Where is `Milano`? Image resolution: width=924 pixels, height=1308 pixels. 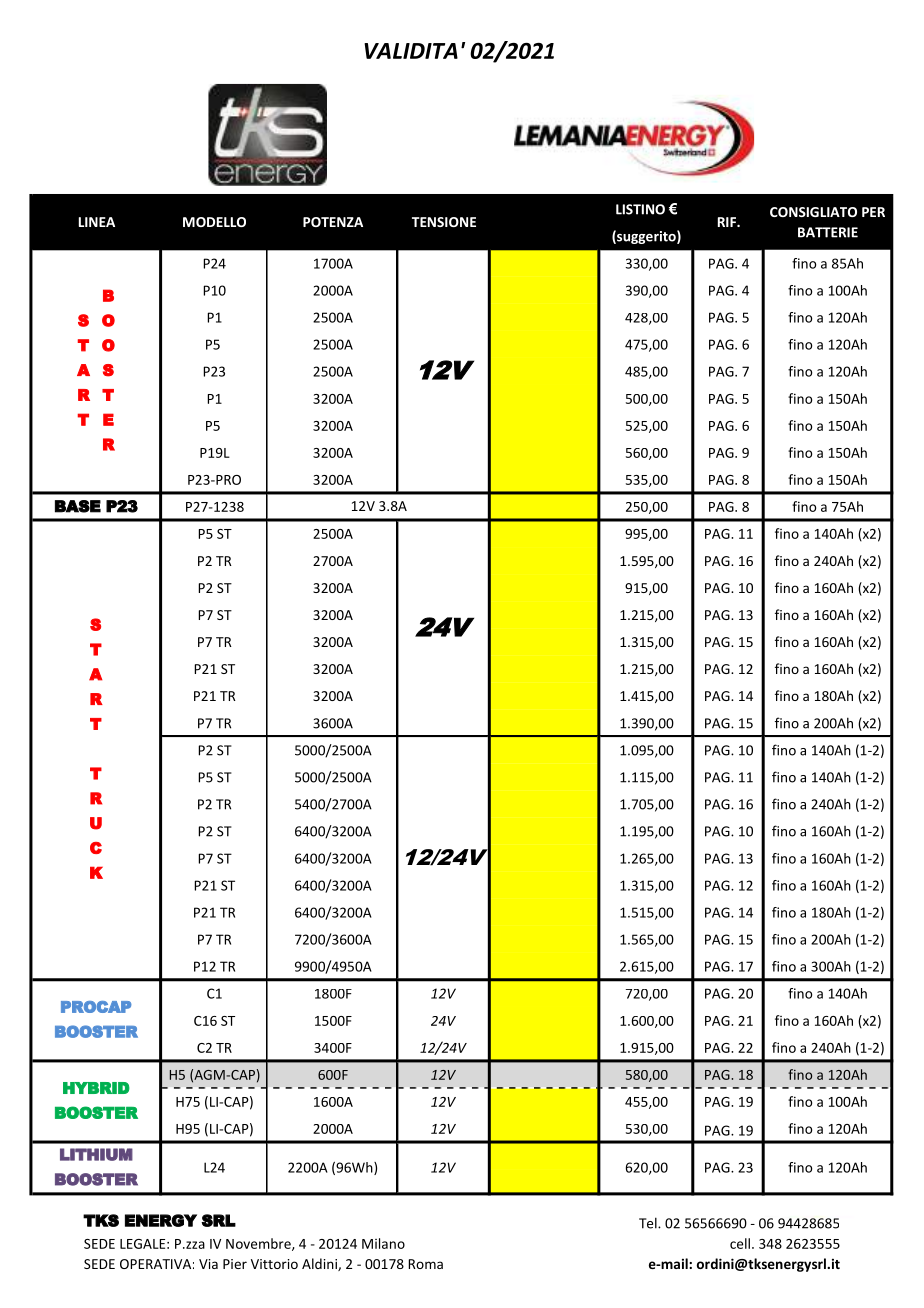
Milano is located at coordinates (383, 1243).
